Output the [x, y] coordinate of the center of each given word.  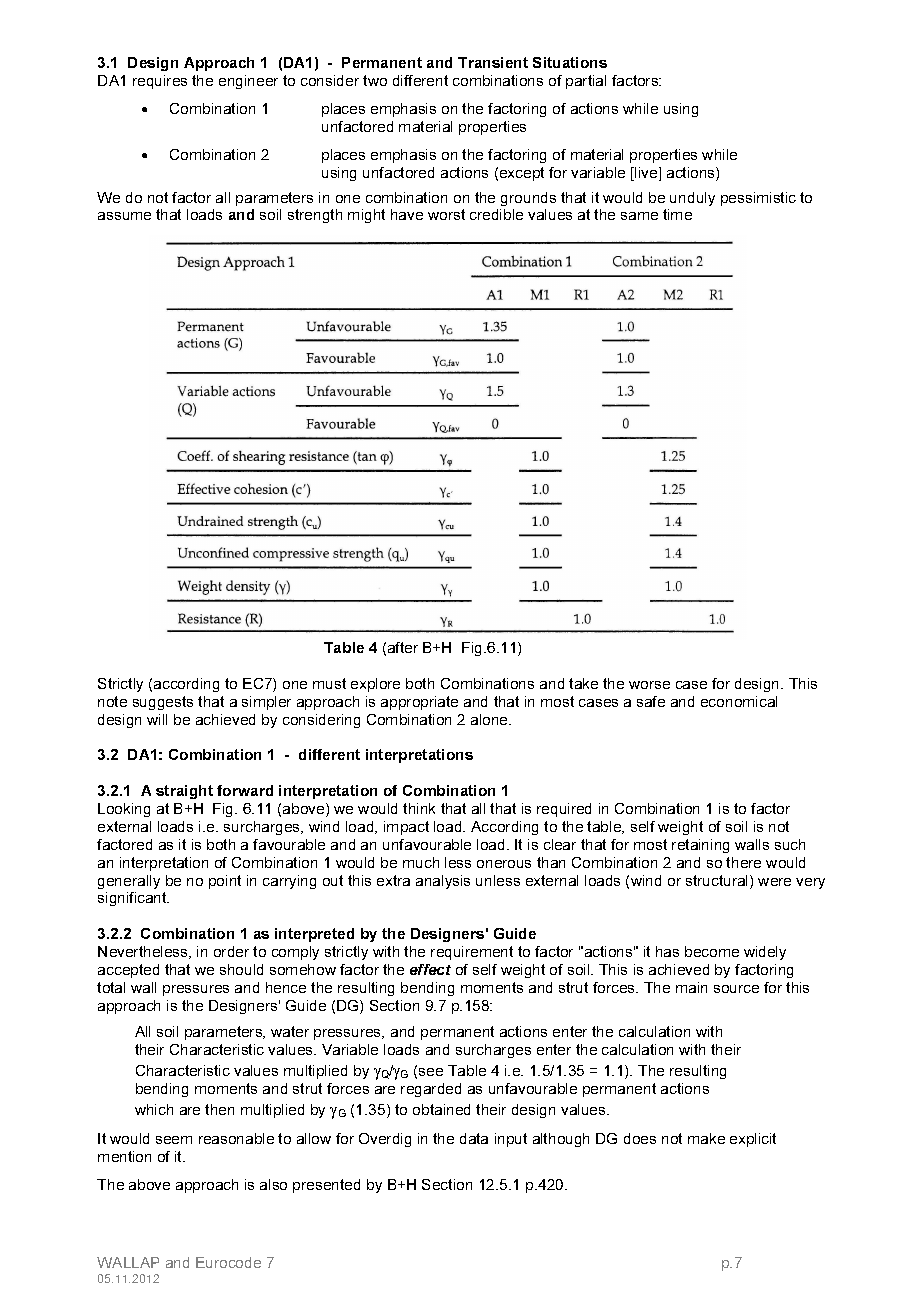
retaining [700, 846]
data [474, 1138]
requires [160, 82]
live [646, 174]
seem [174, 1140]
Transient [493, 62]
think [419, 808]
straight [184, 792]
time [677, 214]
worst [446, 214]
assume [124, 216]
